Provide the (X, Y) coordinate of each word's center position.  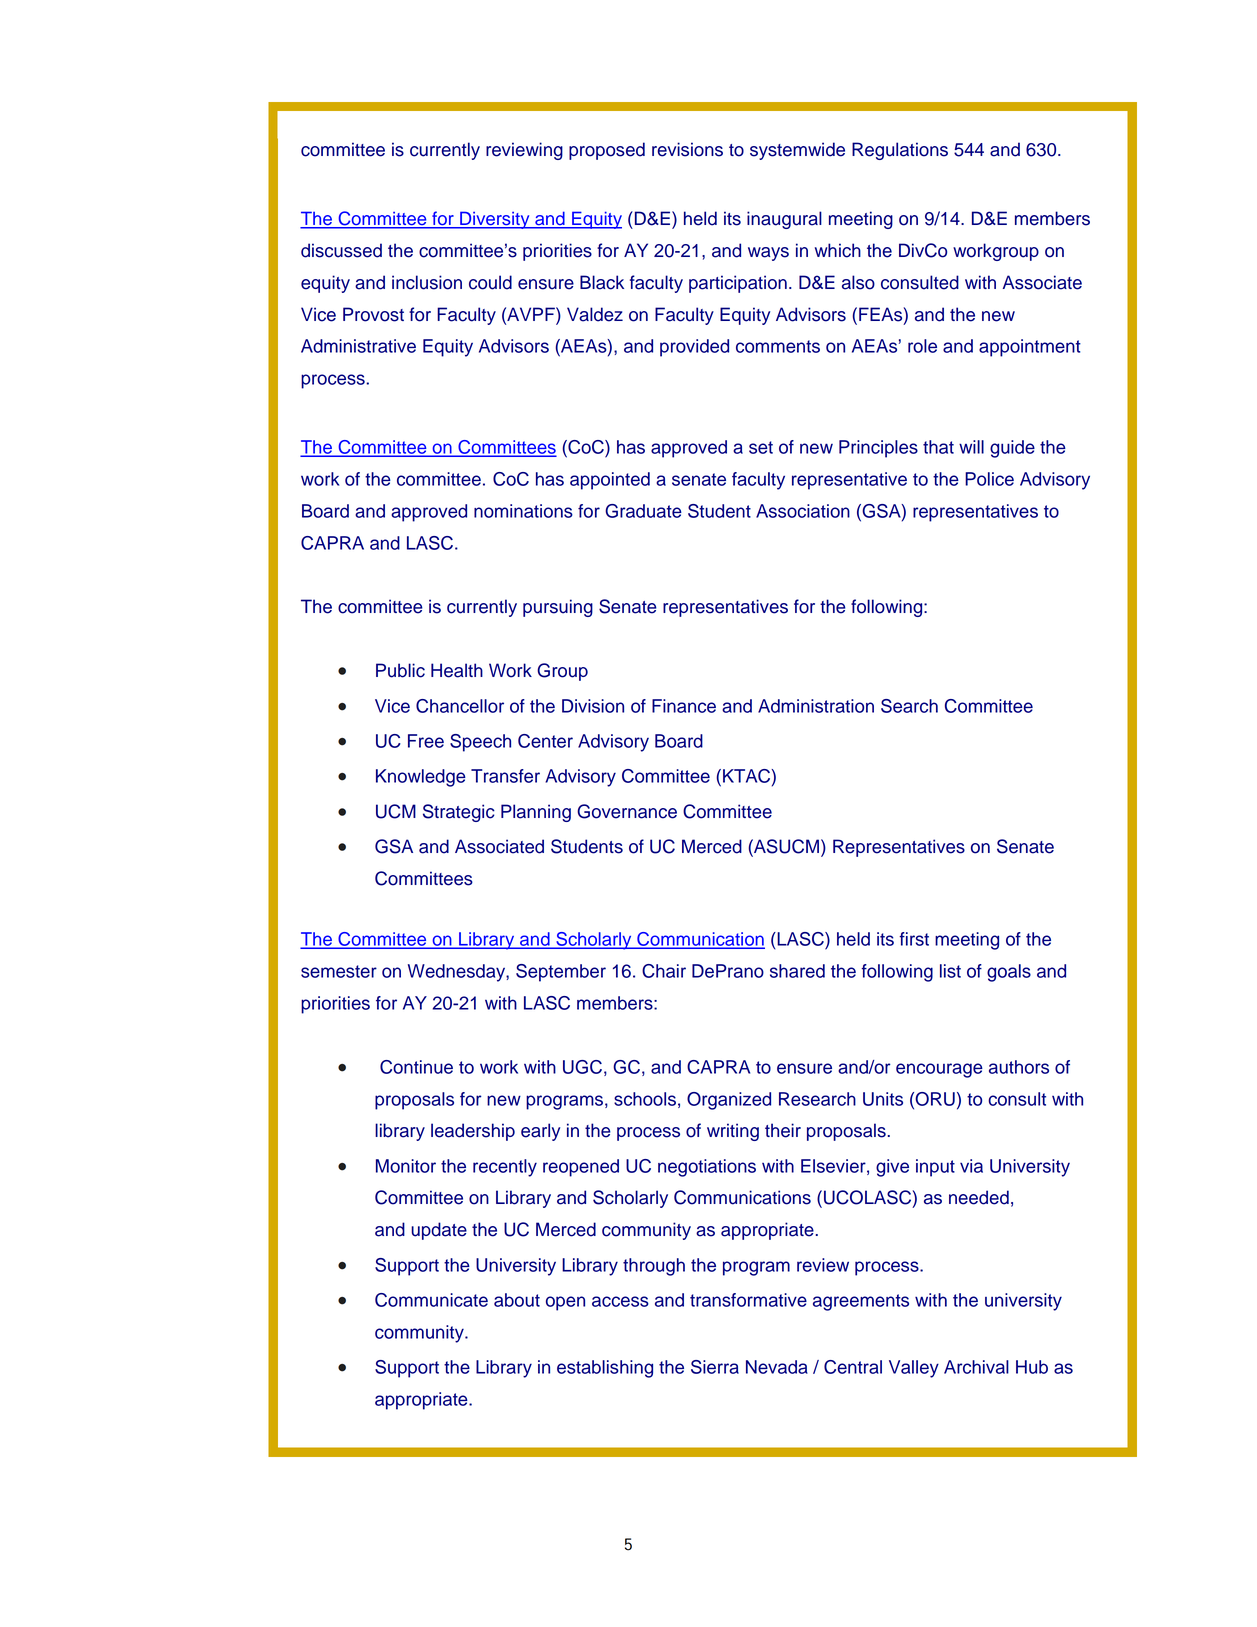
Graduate (643, 511)
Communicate (431, 1300)
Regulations (900, 151)
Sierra (715, 1367)
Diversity (495, 220)
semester (339, 971)
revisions (687, 149)
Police (989, 479)
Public (400, 670)
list (950, 971)
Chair (664, 971)
